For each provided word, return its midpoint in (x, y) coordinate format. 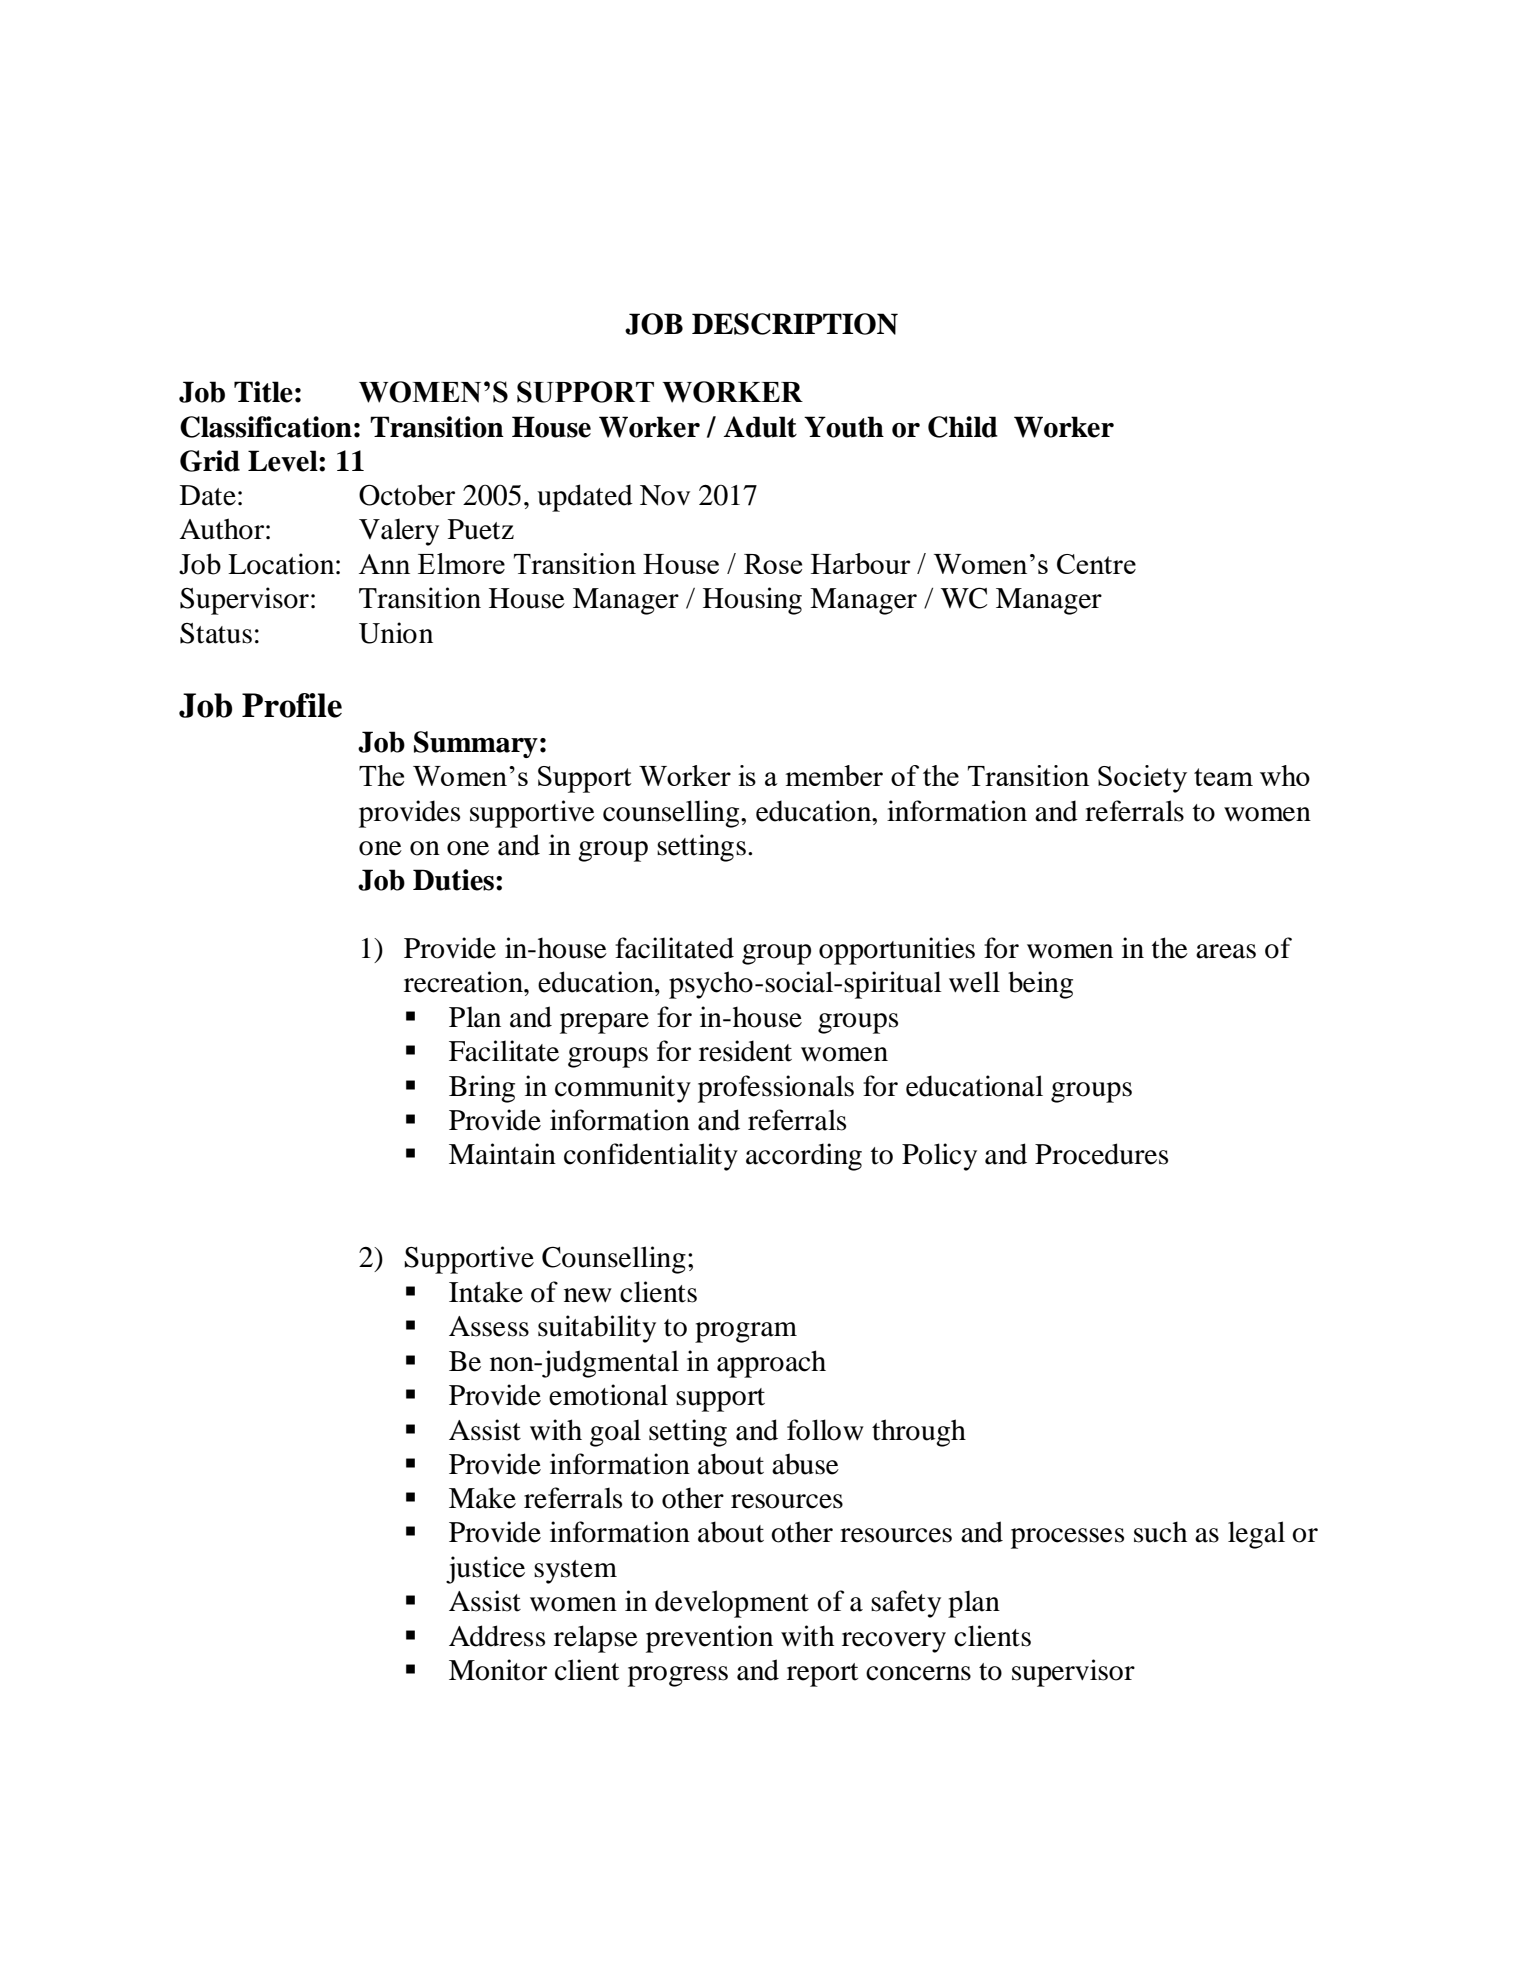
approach (771, 1364)
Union (396, 633)
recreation (464, 982)
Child (963, 427)
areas (1226, 951)
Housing (752, 601)
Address (497, 1636)
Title (263, 392)
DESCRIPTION (795, 324)
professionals (776, 1089)
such (1160, 1532)
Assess (489, 1326)
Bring (482, 1089)
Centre (1096, 564)
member (834, 775)
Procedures (1101, 1154)
